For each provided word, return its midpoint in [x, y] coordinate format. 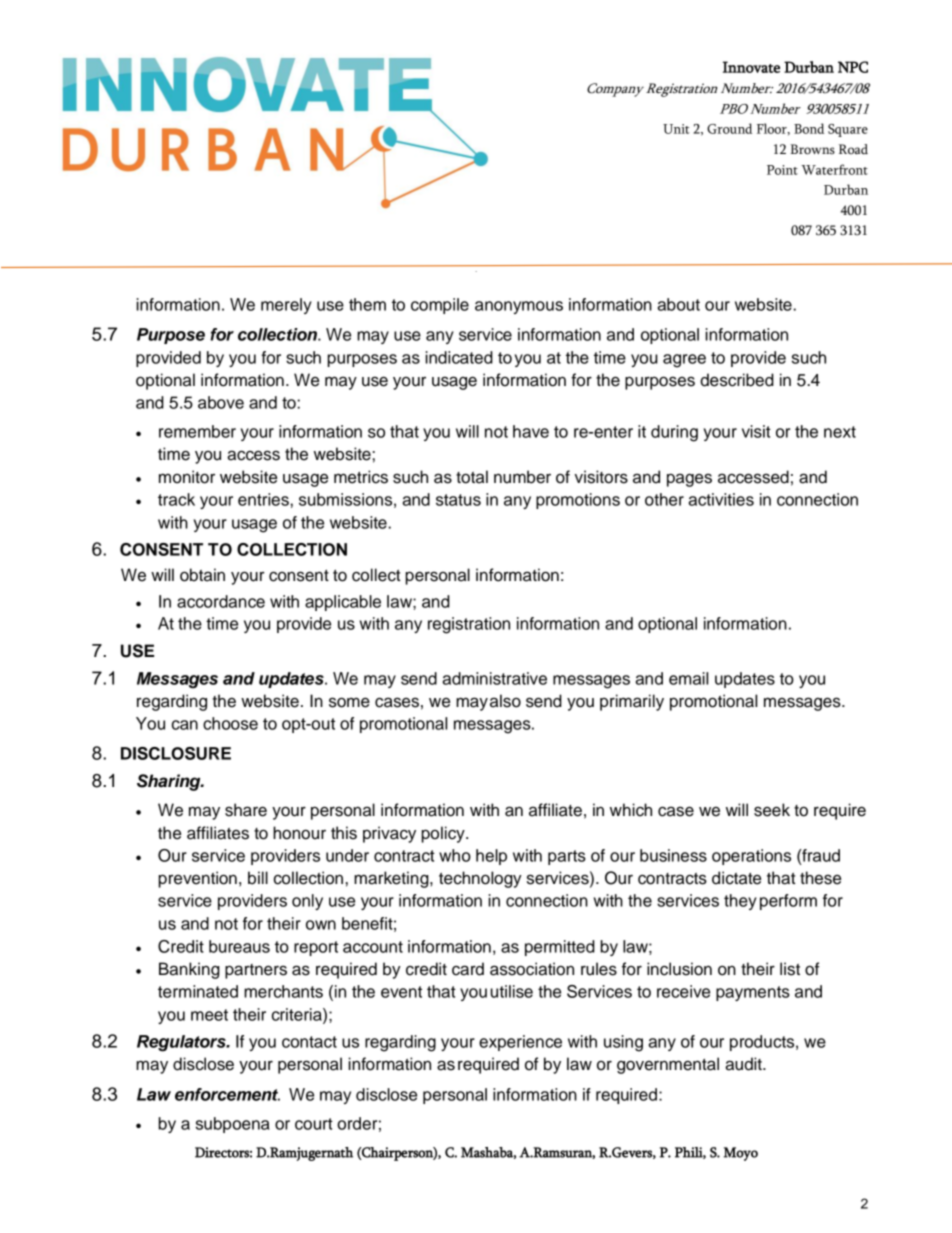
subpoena [233, 1125]
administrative [494, 678]
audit [744, 1064]
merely [286, 306]
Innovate [751, 67]
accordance [221, 601]
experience [520, 1043]
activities [721, 499]
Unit [676, 129]
